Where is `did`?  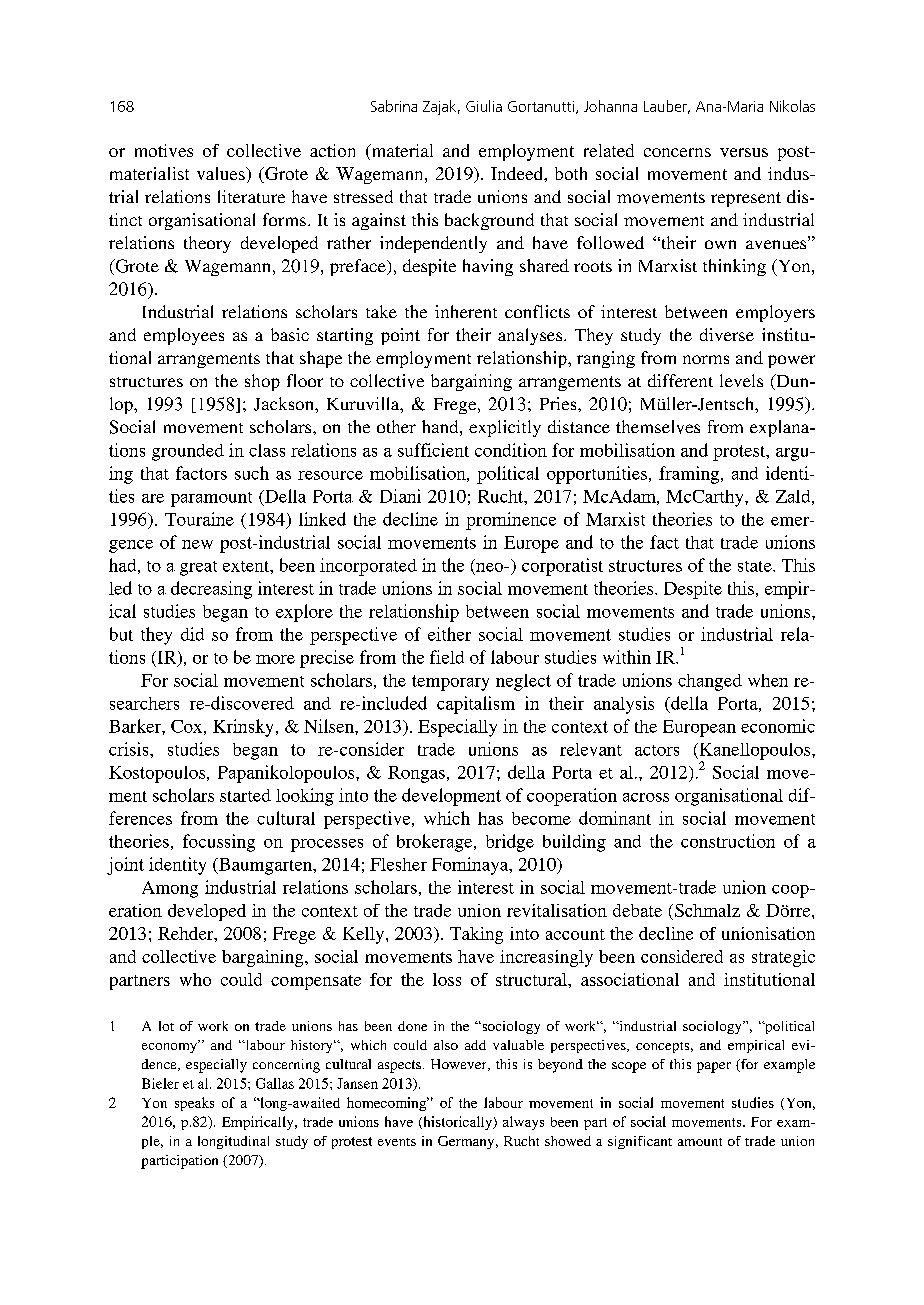
did is located at coordinates (192, 634).
